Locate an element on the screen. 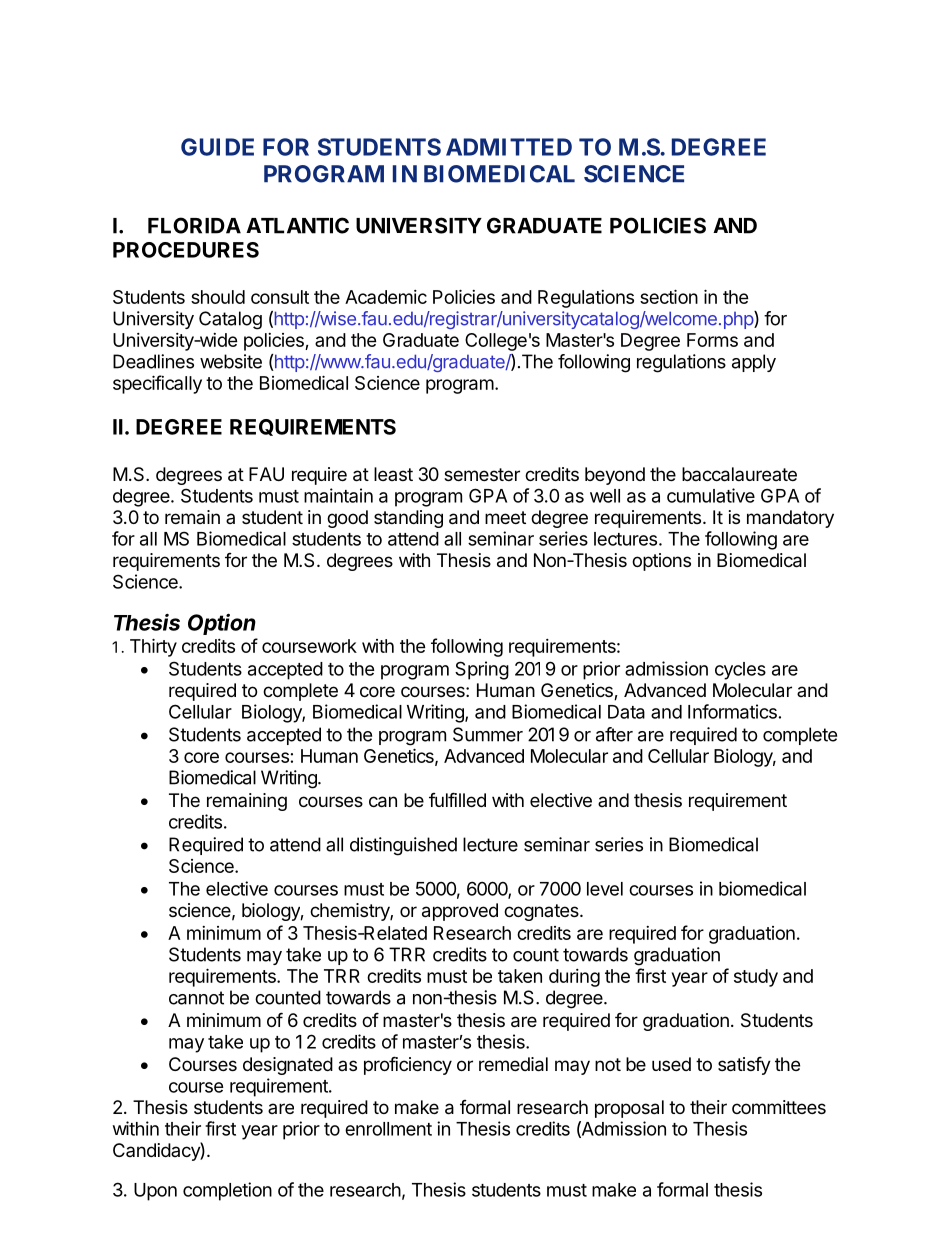 Image resolution: width=952 pixels, height=1233 pixels. ADMITTED is located at coordinates (509, 147).
